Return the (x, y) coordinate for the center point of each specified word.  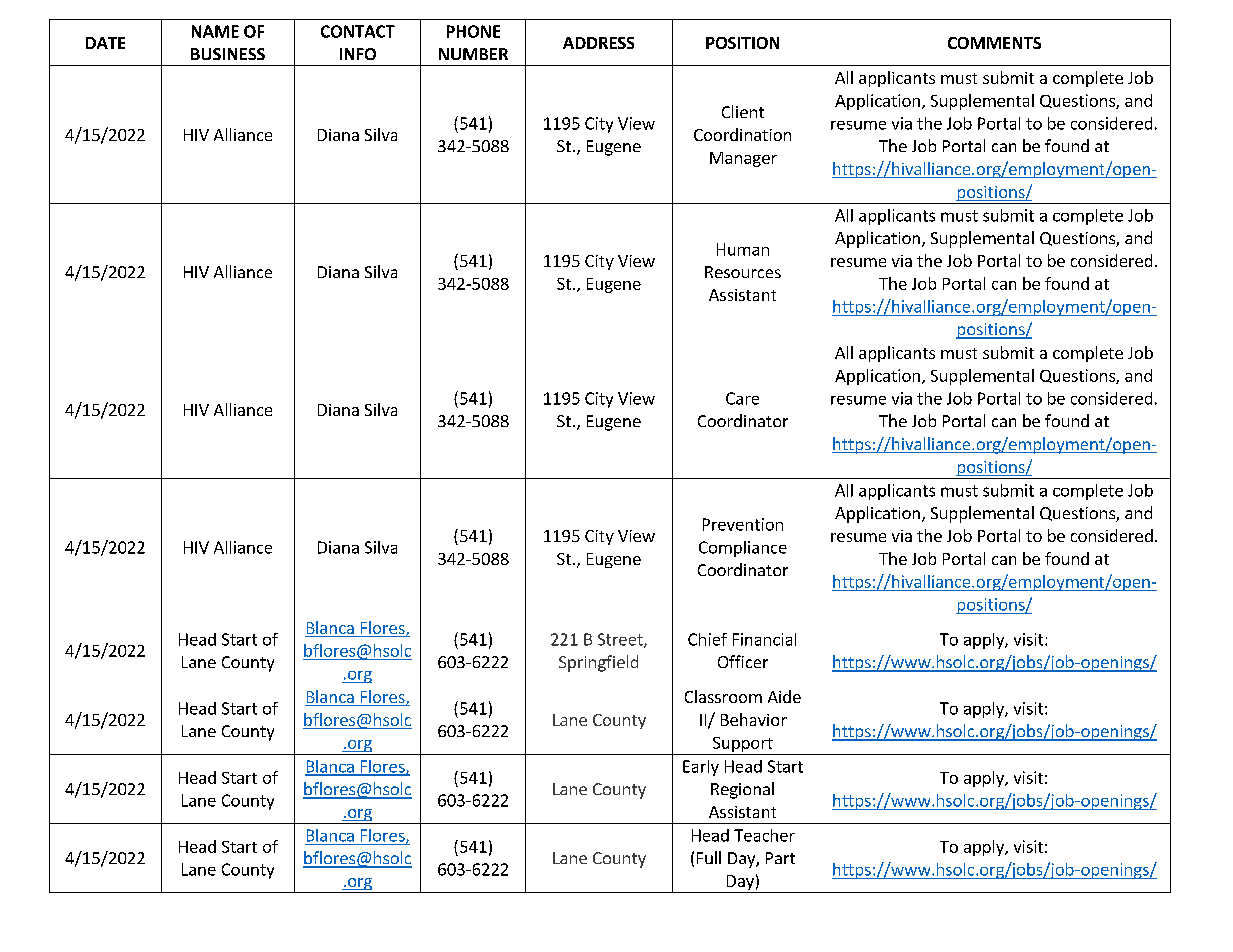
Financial (764, 639)
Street (621, 640)
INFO (358, 54)
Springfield (598, 663)
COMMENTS (994, 43)
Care (742, 398)
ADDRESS (598, 43)
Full (709, 857)
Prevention (743, 524)
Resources (743, 272)
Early (701, 768)
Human (743, 249)
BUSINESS (228, 54)
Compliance (743, 549)
